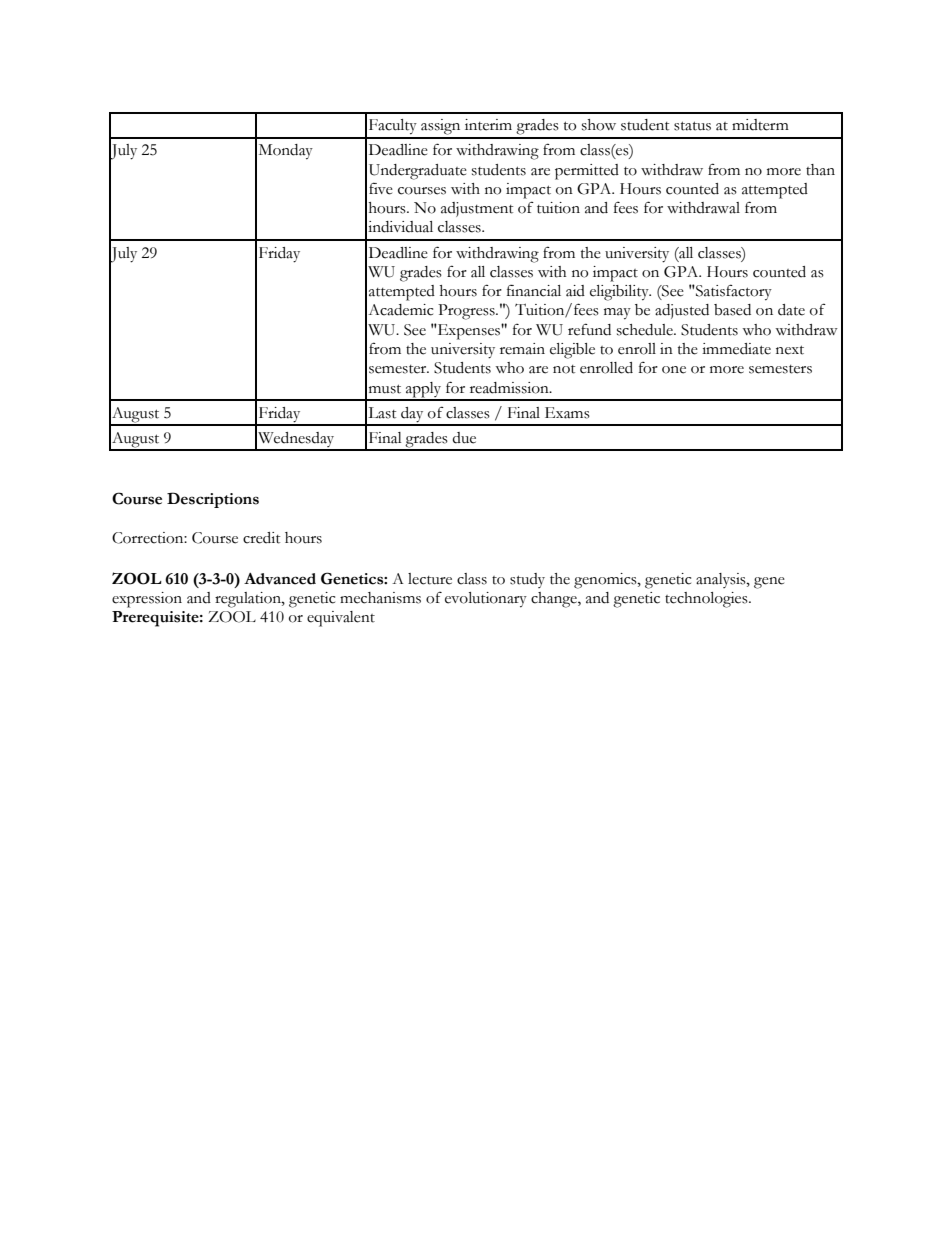  I want to click on expression, so click(147, 600).
